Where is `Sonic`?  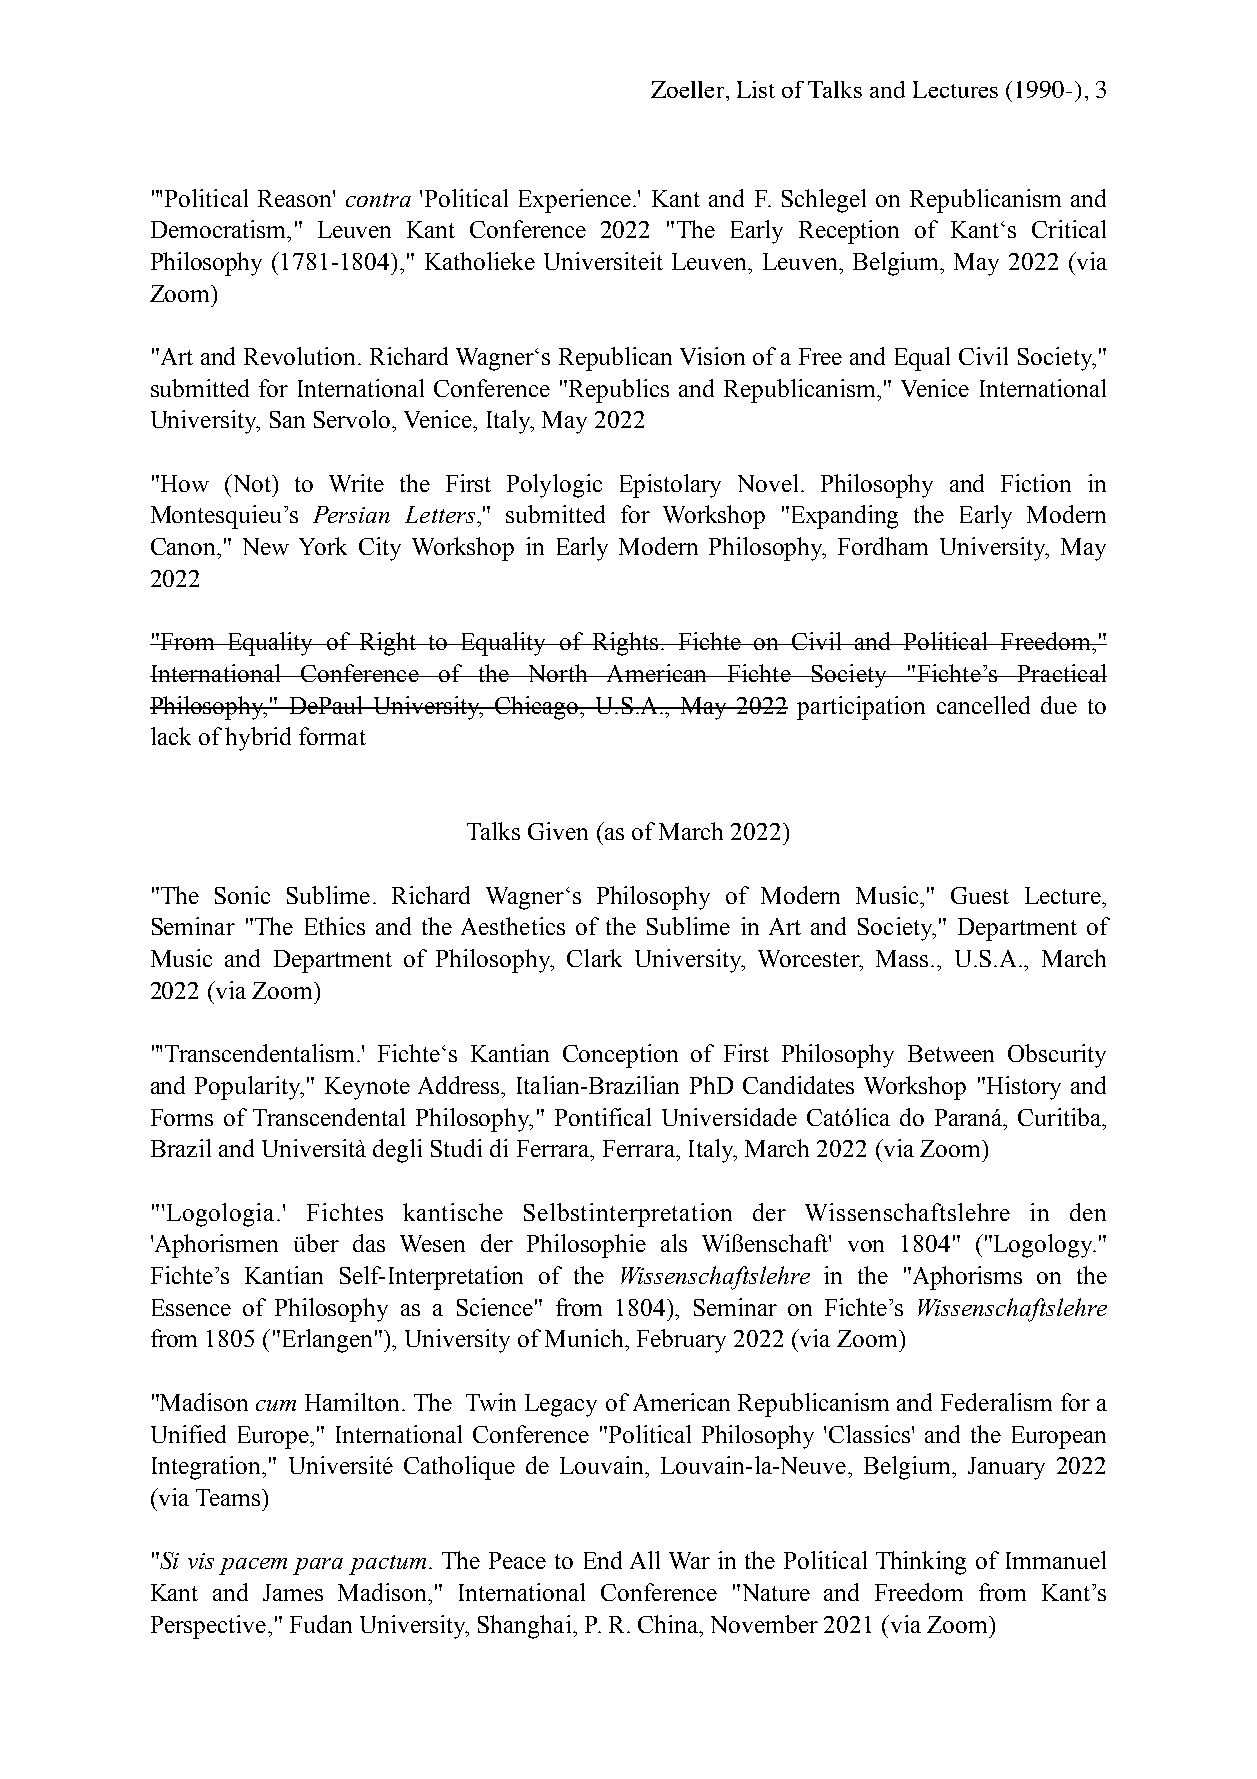
Sonic is located at coordinates (242, 895).
